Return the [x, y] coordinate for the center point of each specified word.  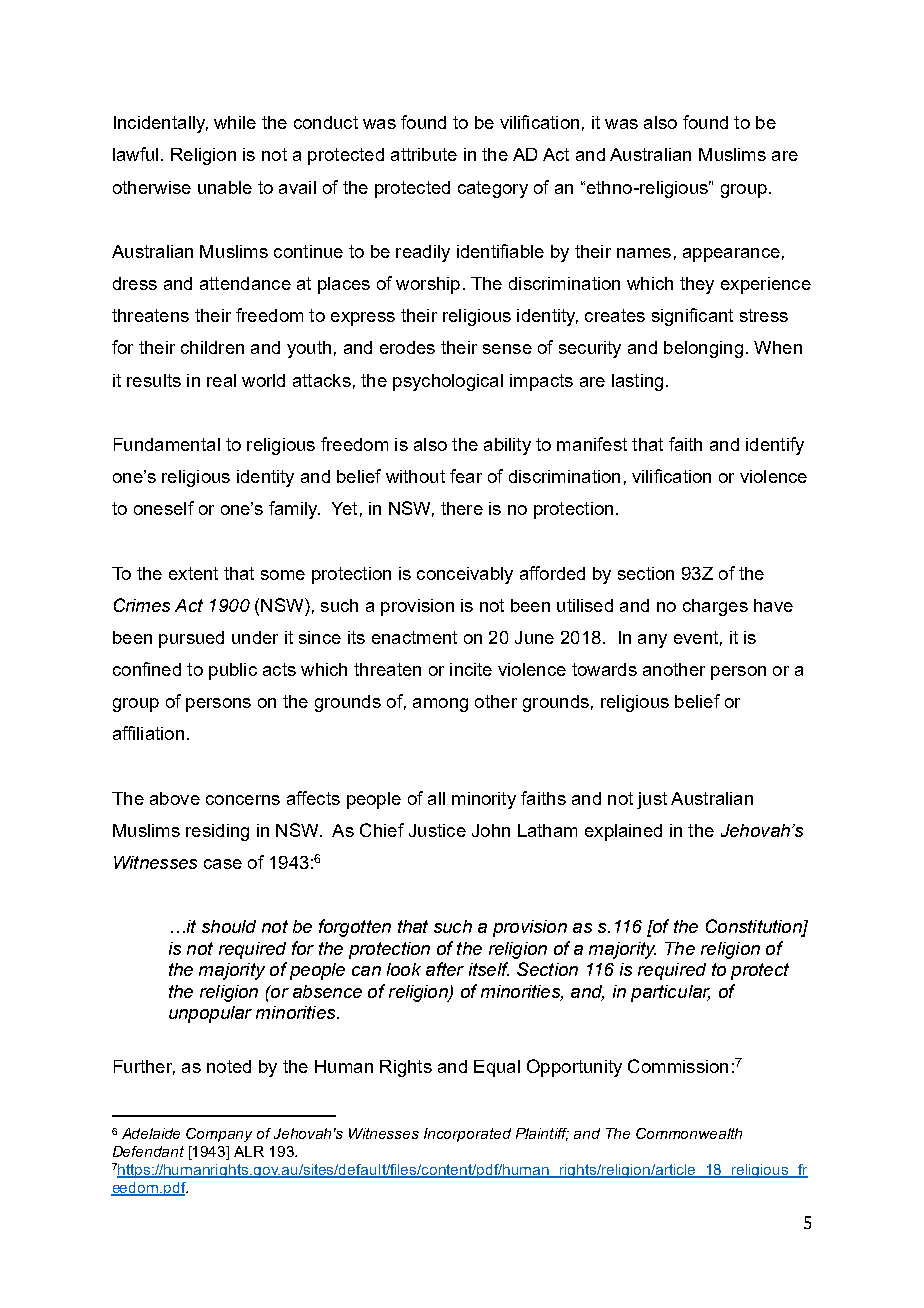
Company [219, 1135]
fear [466, 476]
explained [623, 832]
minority [484, 800]
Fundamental [167, 444]
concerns [243, 800]
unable [225, 187]
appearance [731, 255]
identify [775, 446]
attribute [424, 154]
